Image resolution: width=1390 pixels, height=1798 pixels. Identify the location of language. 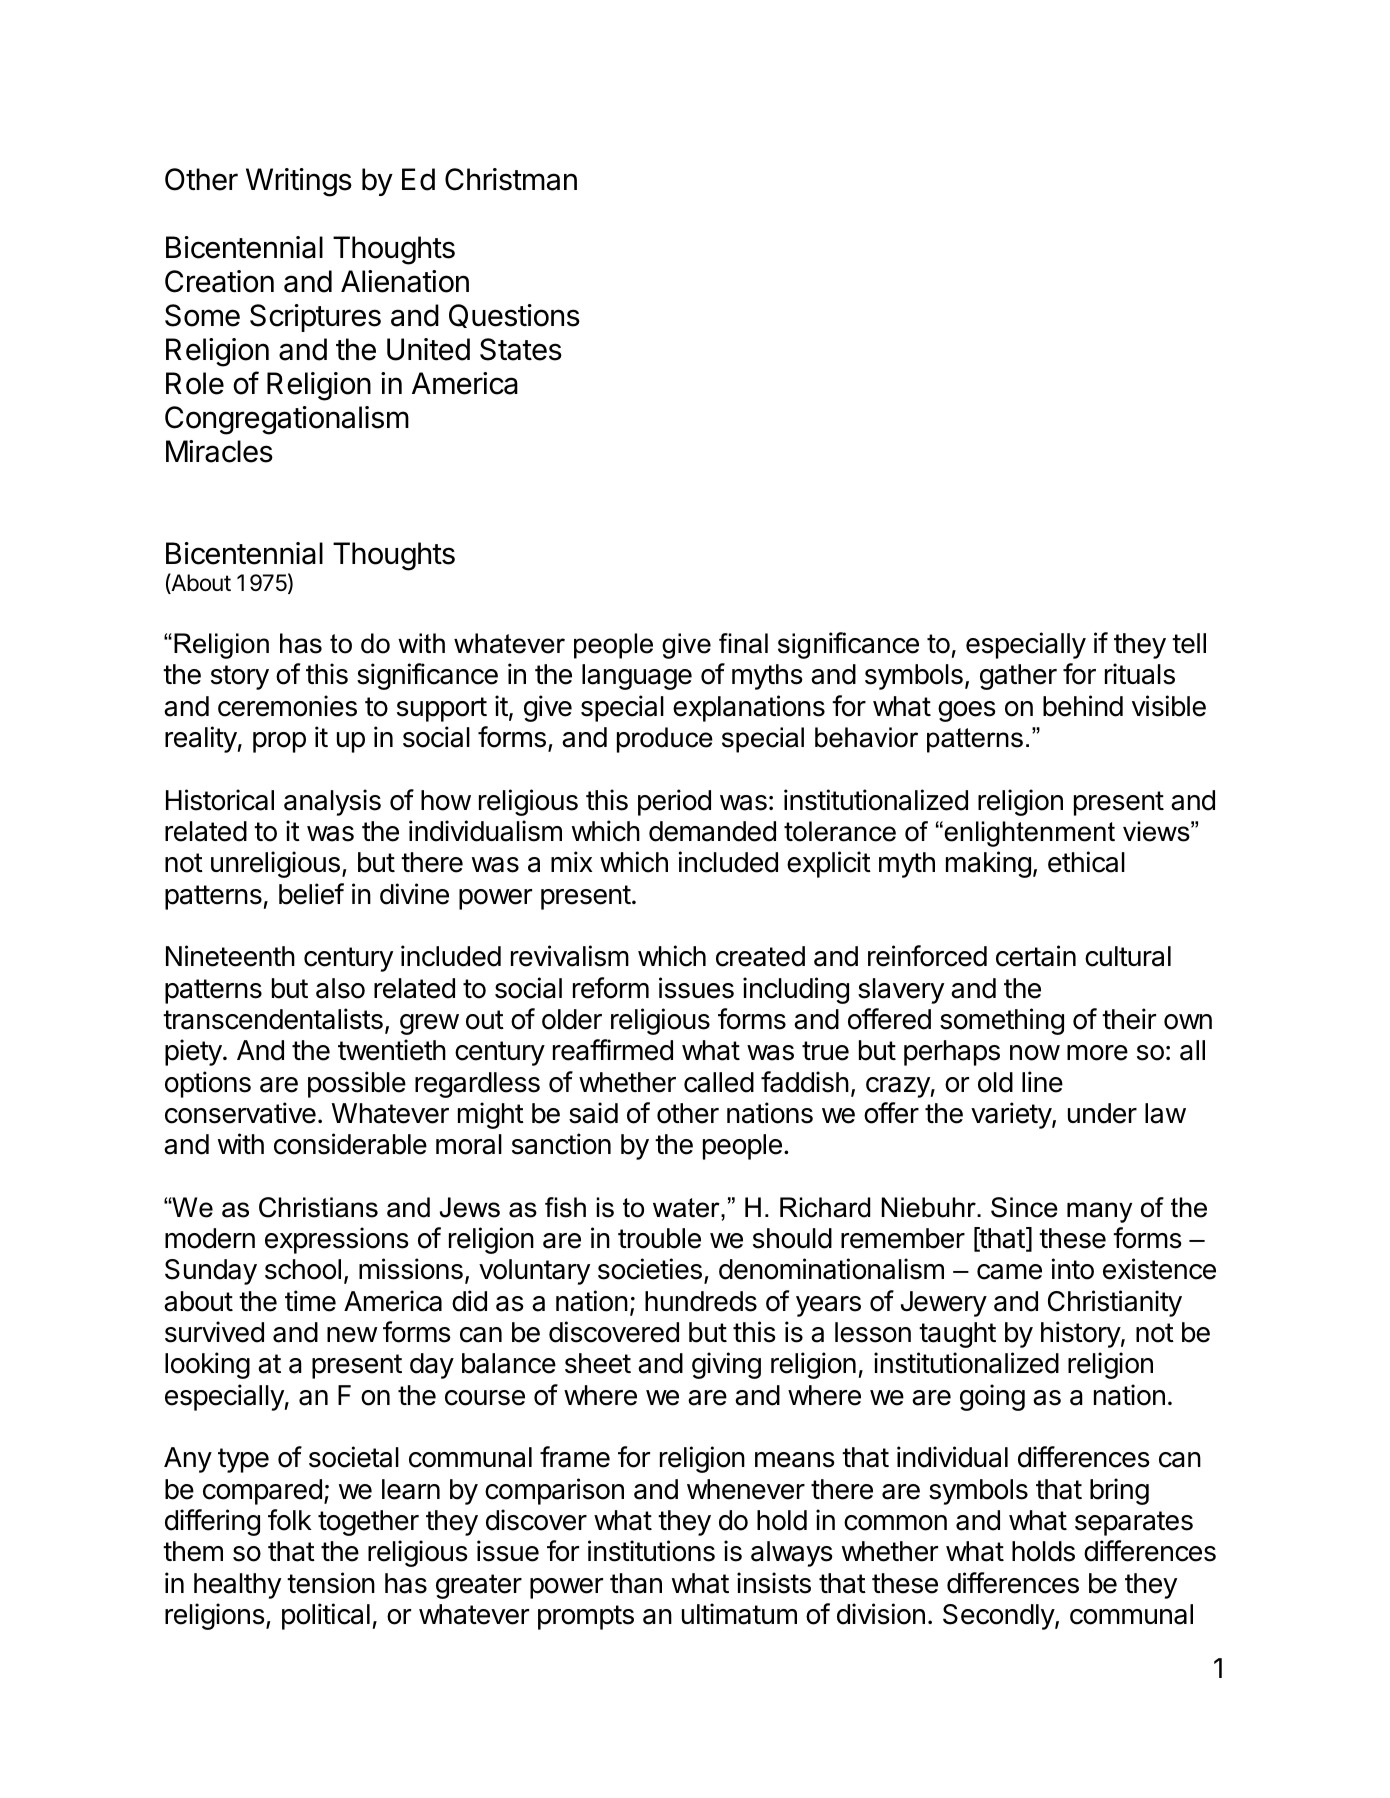
(637, 677).
